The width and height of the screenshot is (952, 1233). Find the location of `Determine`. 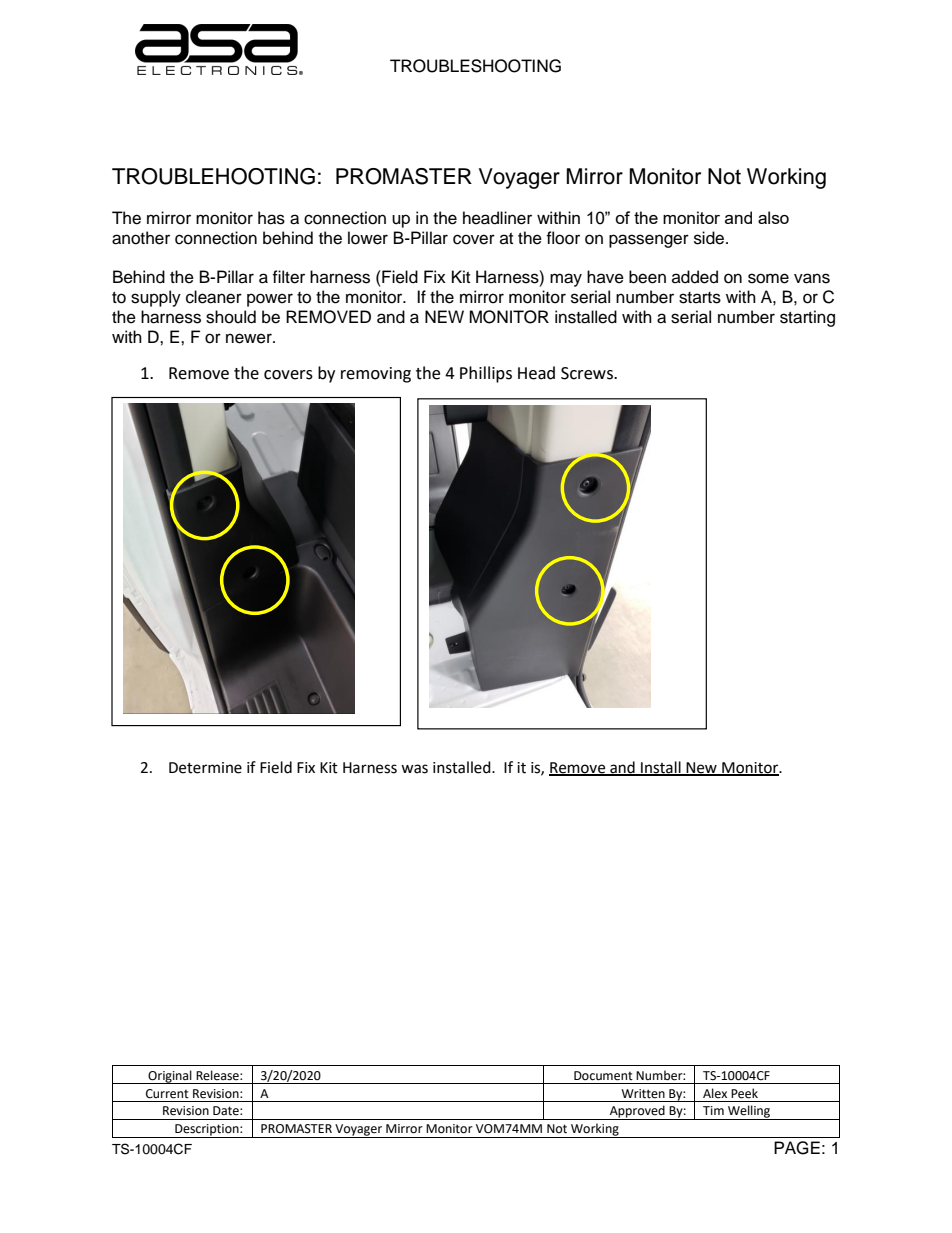

Determine is located at coordinates (205, 768).
